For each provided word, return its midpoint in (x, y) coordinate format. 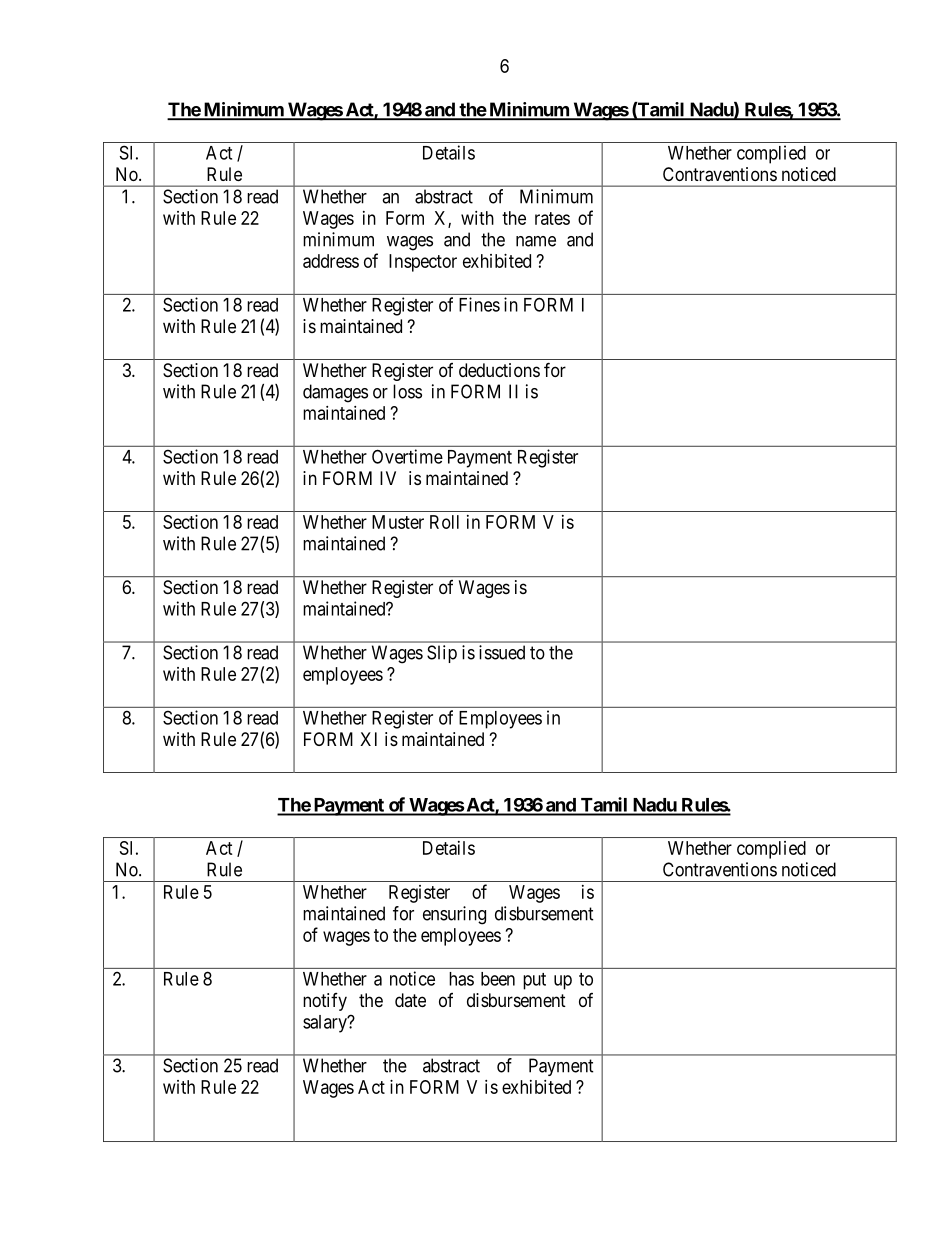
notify (325, 1002)
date (410, 1000)
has (461, 979)
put (534, 981)
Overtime (407, 456)
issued (502, 652)
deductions (499, 370)
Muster (398, 522)
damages (335, 393)
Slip (442, 654)
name (536, 241)
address (331, 261)
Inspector (423, 263)
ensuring (454, 915)
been (498, 979)
